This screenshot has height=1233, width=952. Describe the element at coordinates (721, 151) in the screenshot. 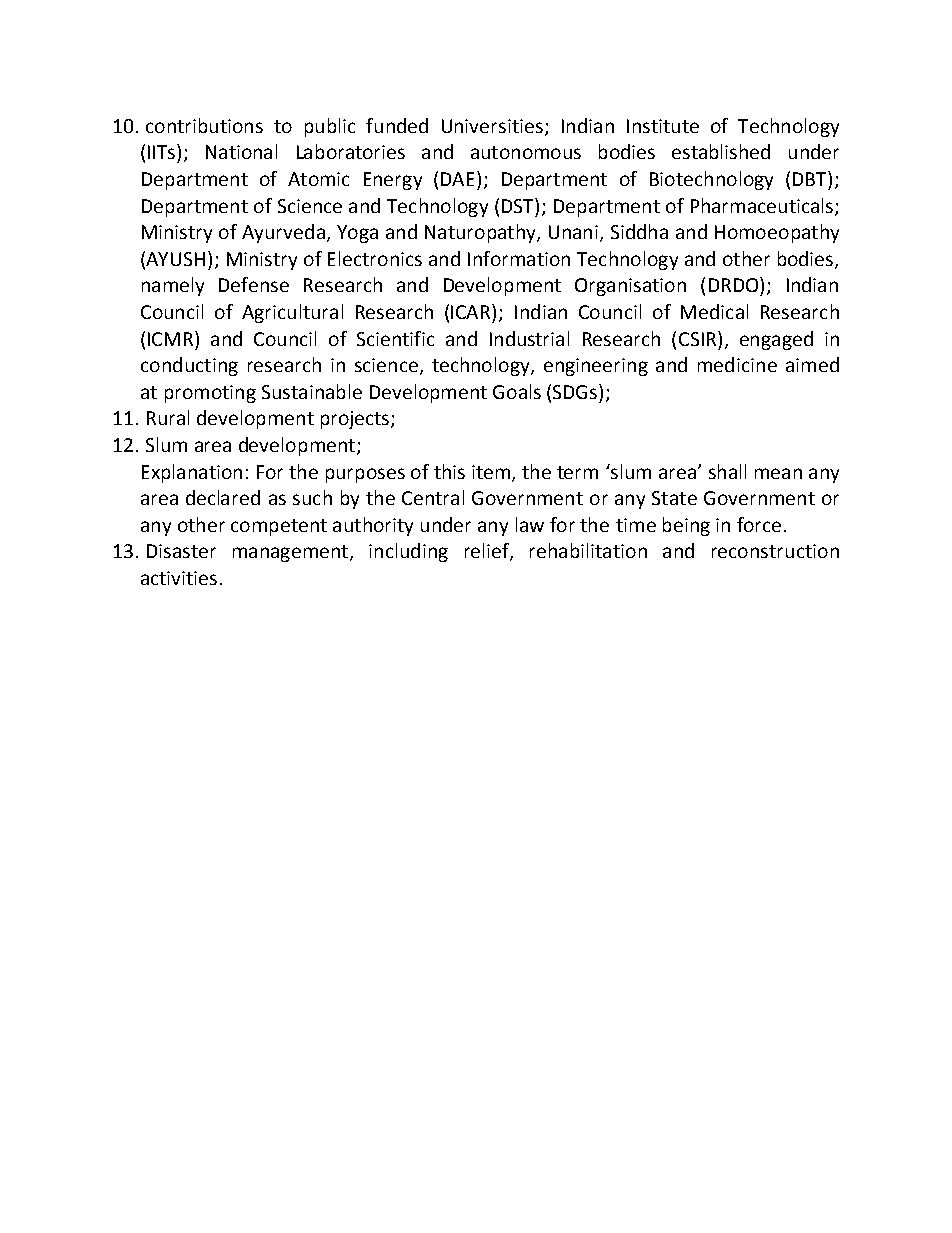

I see `established` at that location.
